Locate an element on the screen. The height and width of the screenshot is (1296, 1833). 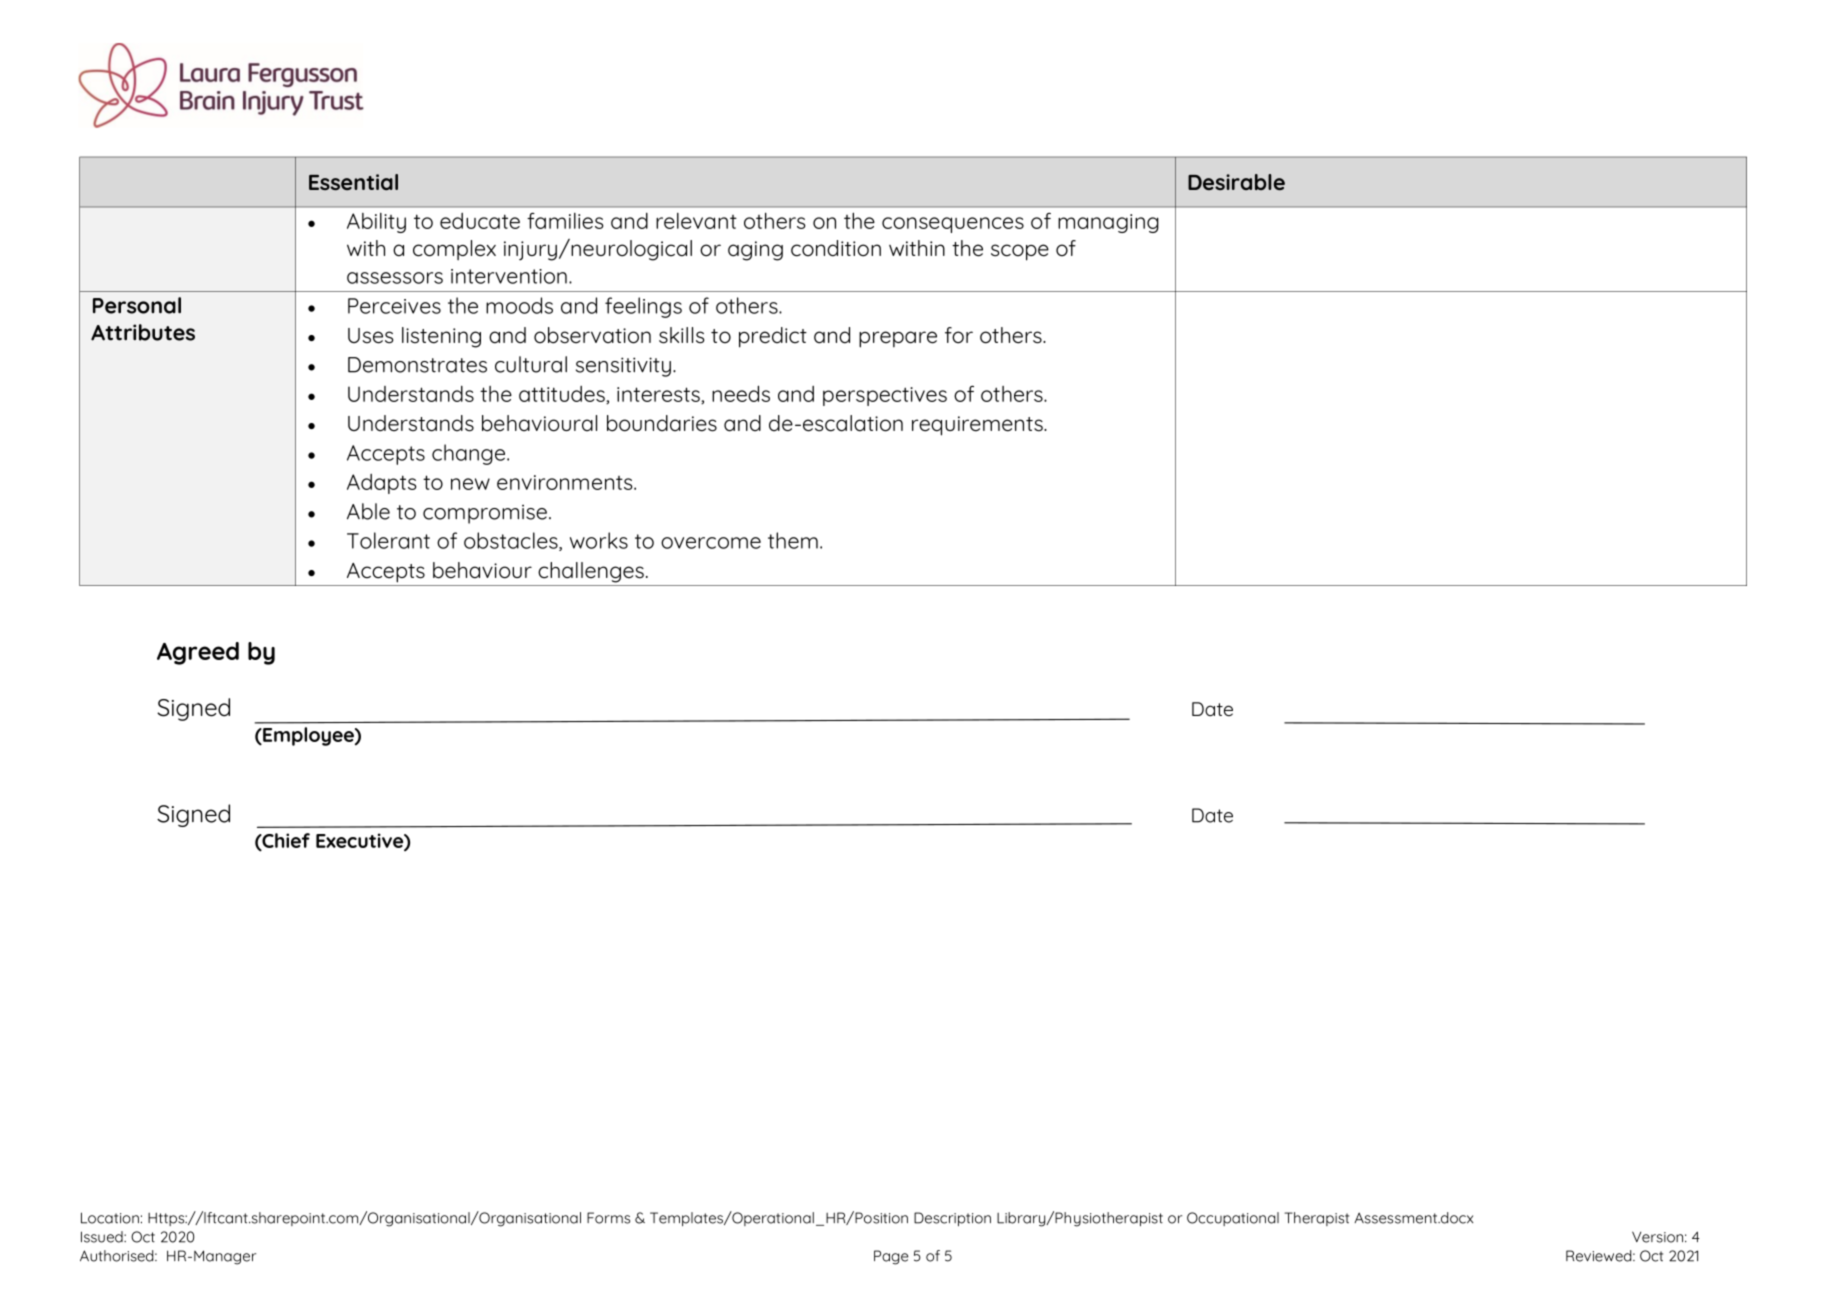
Forms is located at coordinates (608, 1218).
